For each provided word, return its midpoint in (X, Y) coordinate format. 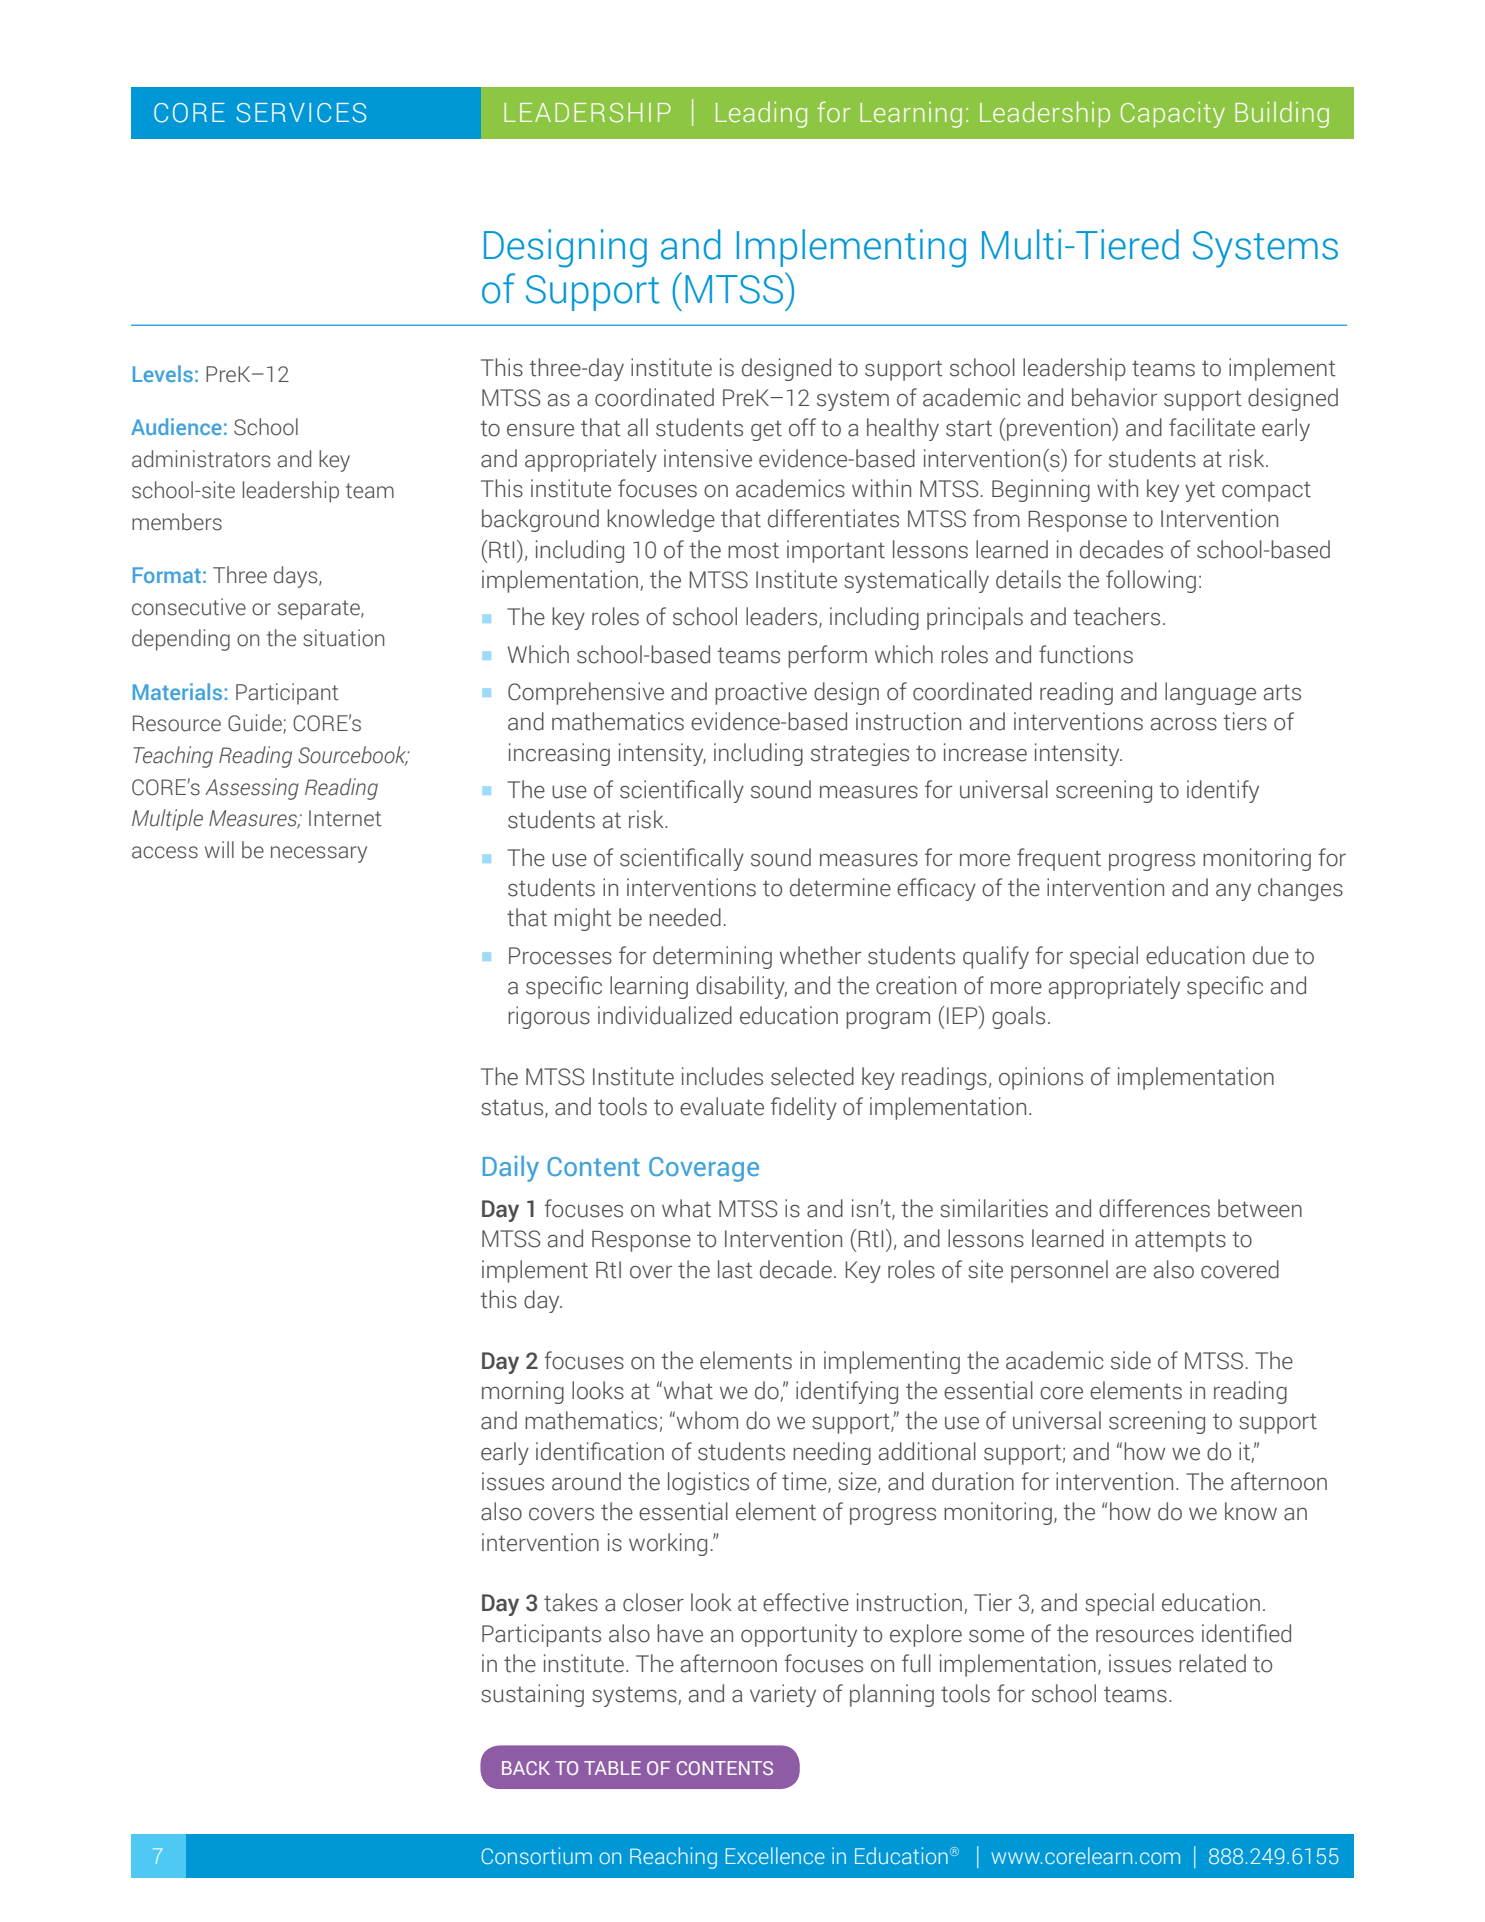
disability (741, 987)
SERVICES (301, 113)
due (1271, 955)
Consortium (537, 1855)
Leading (761, 114)
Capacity (1173, 114)
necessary (319, 854)
